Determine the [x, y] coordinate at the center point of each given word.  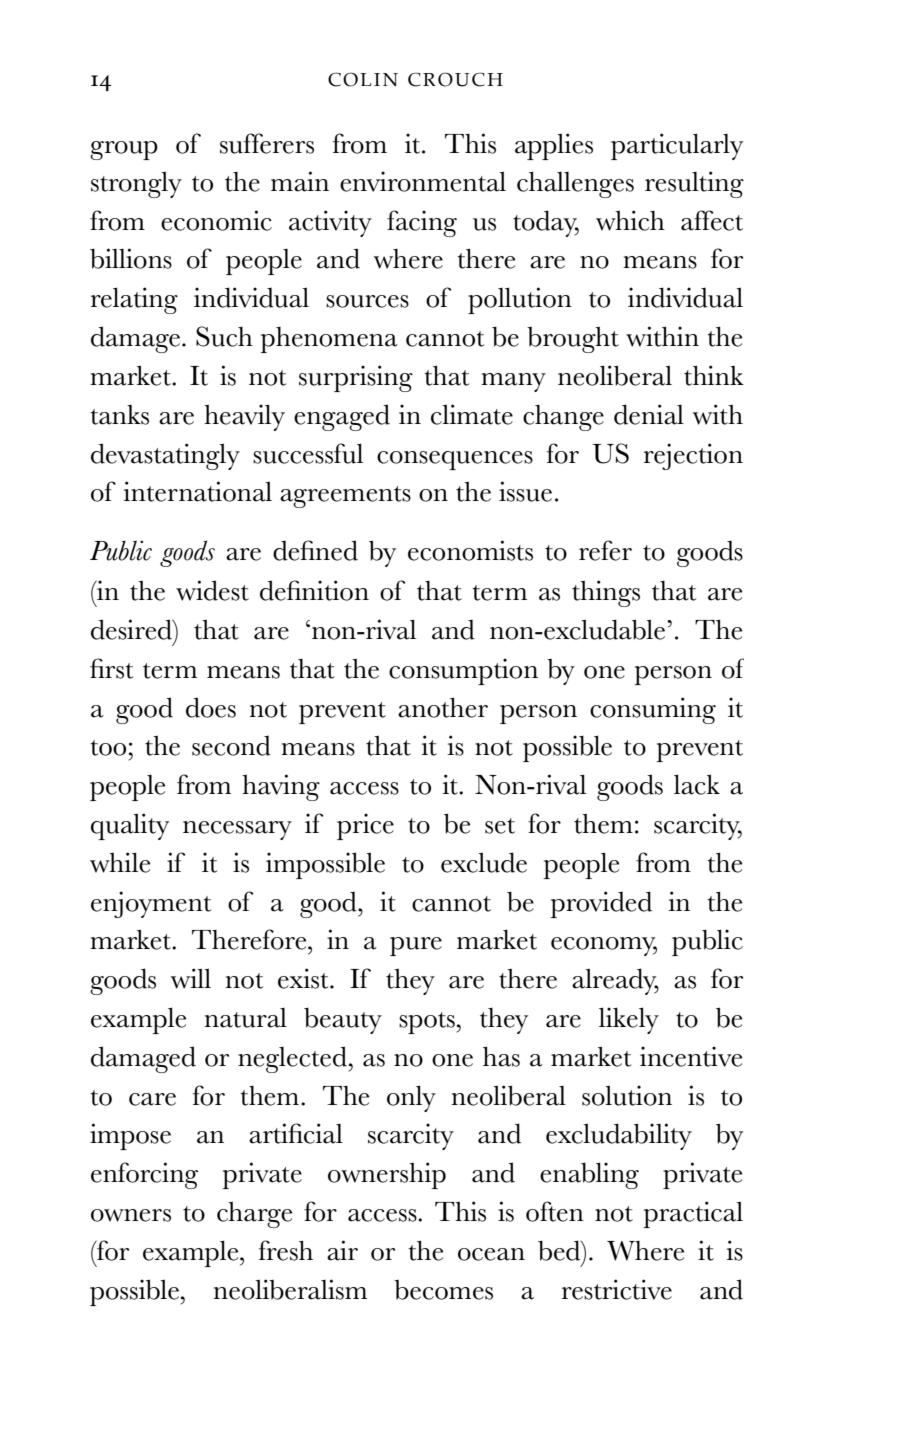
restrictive [617, 1289]
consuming [653, 710]
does [211, 707]
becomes [443, 1290]
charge [254, 1214]
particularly [677, 146]
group [124, 150]
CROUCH [455, 79]
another [443, 707]
